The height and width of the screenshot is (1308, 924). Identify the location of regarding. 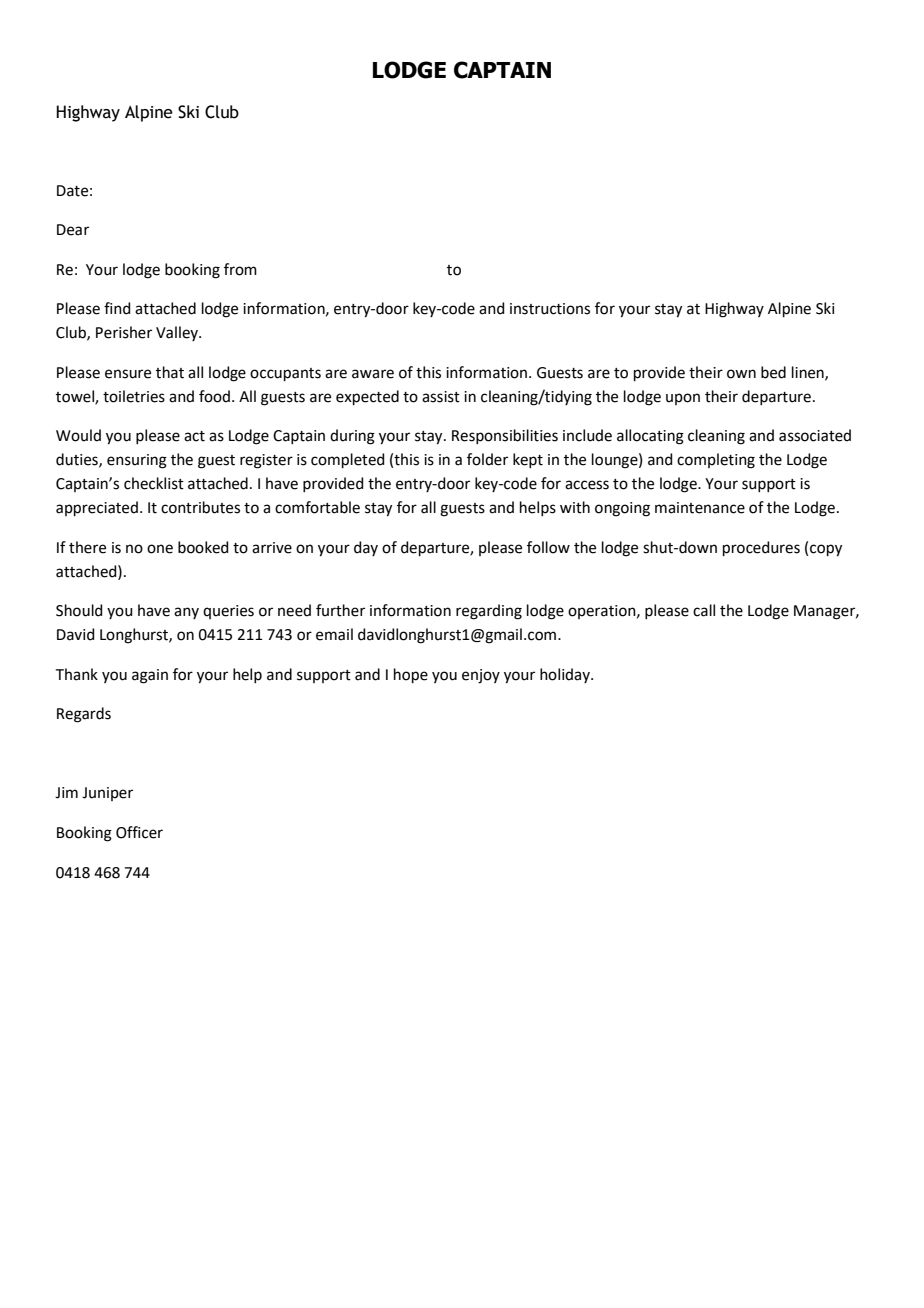
(489, 612).
